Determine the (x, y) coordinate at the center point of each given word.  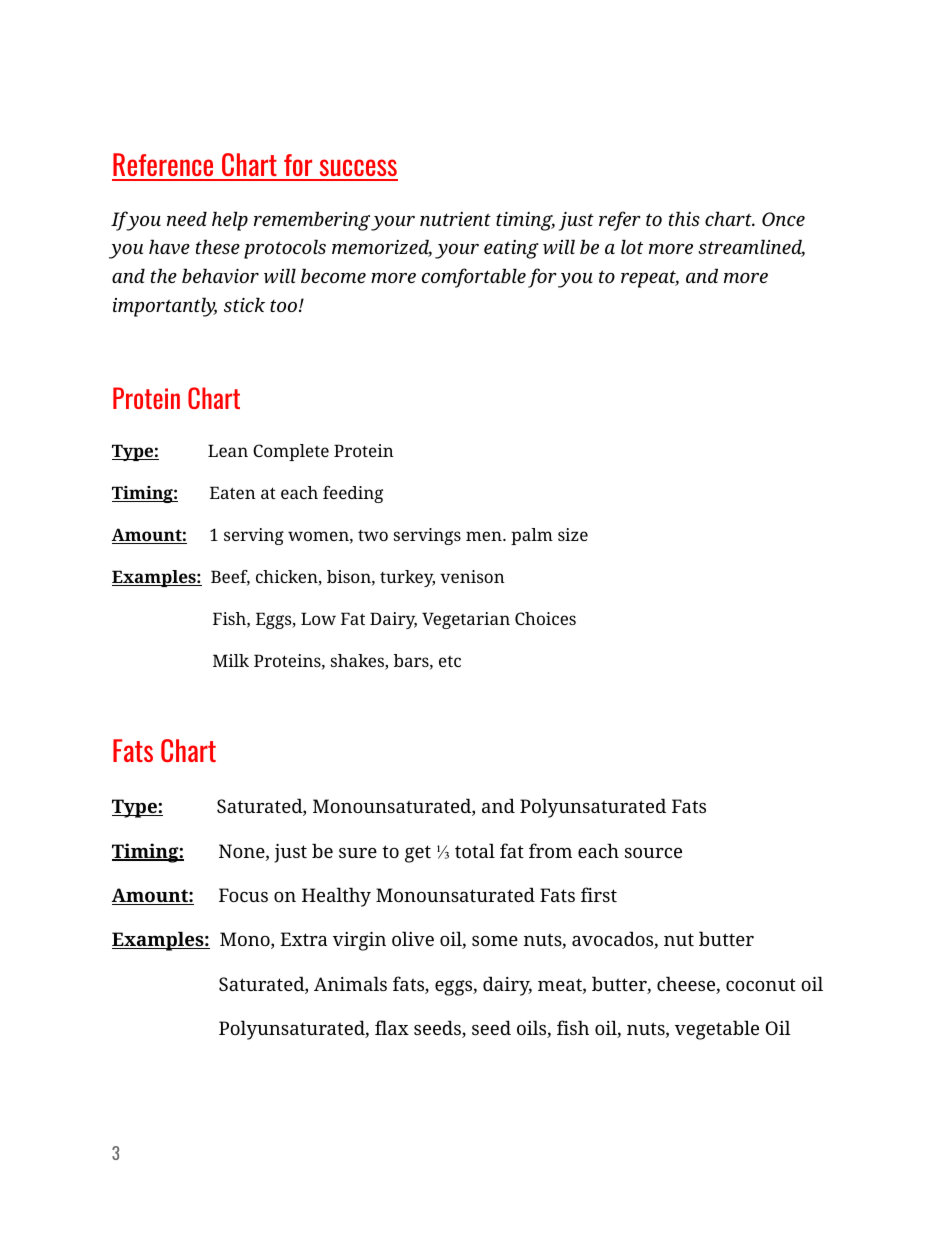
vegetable (717, 1030)
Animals (350, 983)
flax (392, 1027)
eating (511, 249)
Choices (545, 618)
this (684, 218)
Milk (231, 660)
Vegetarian (466, 620)
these (218, 246)
